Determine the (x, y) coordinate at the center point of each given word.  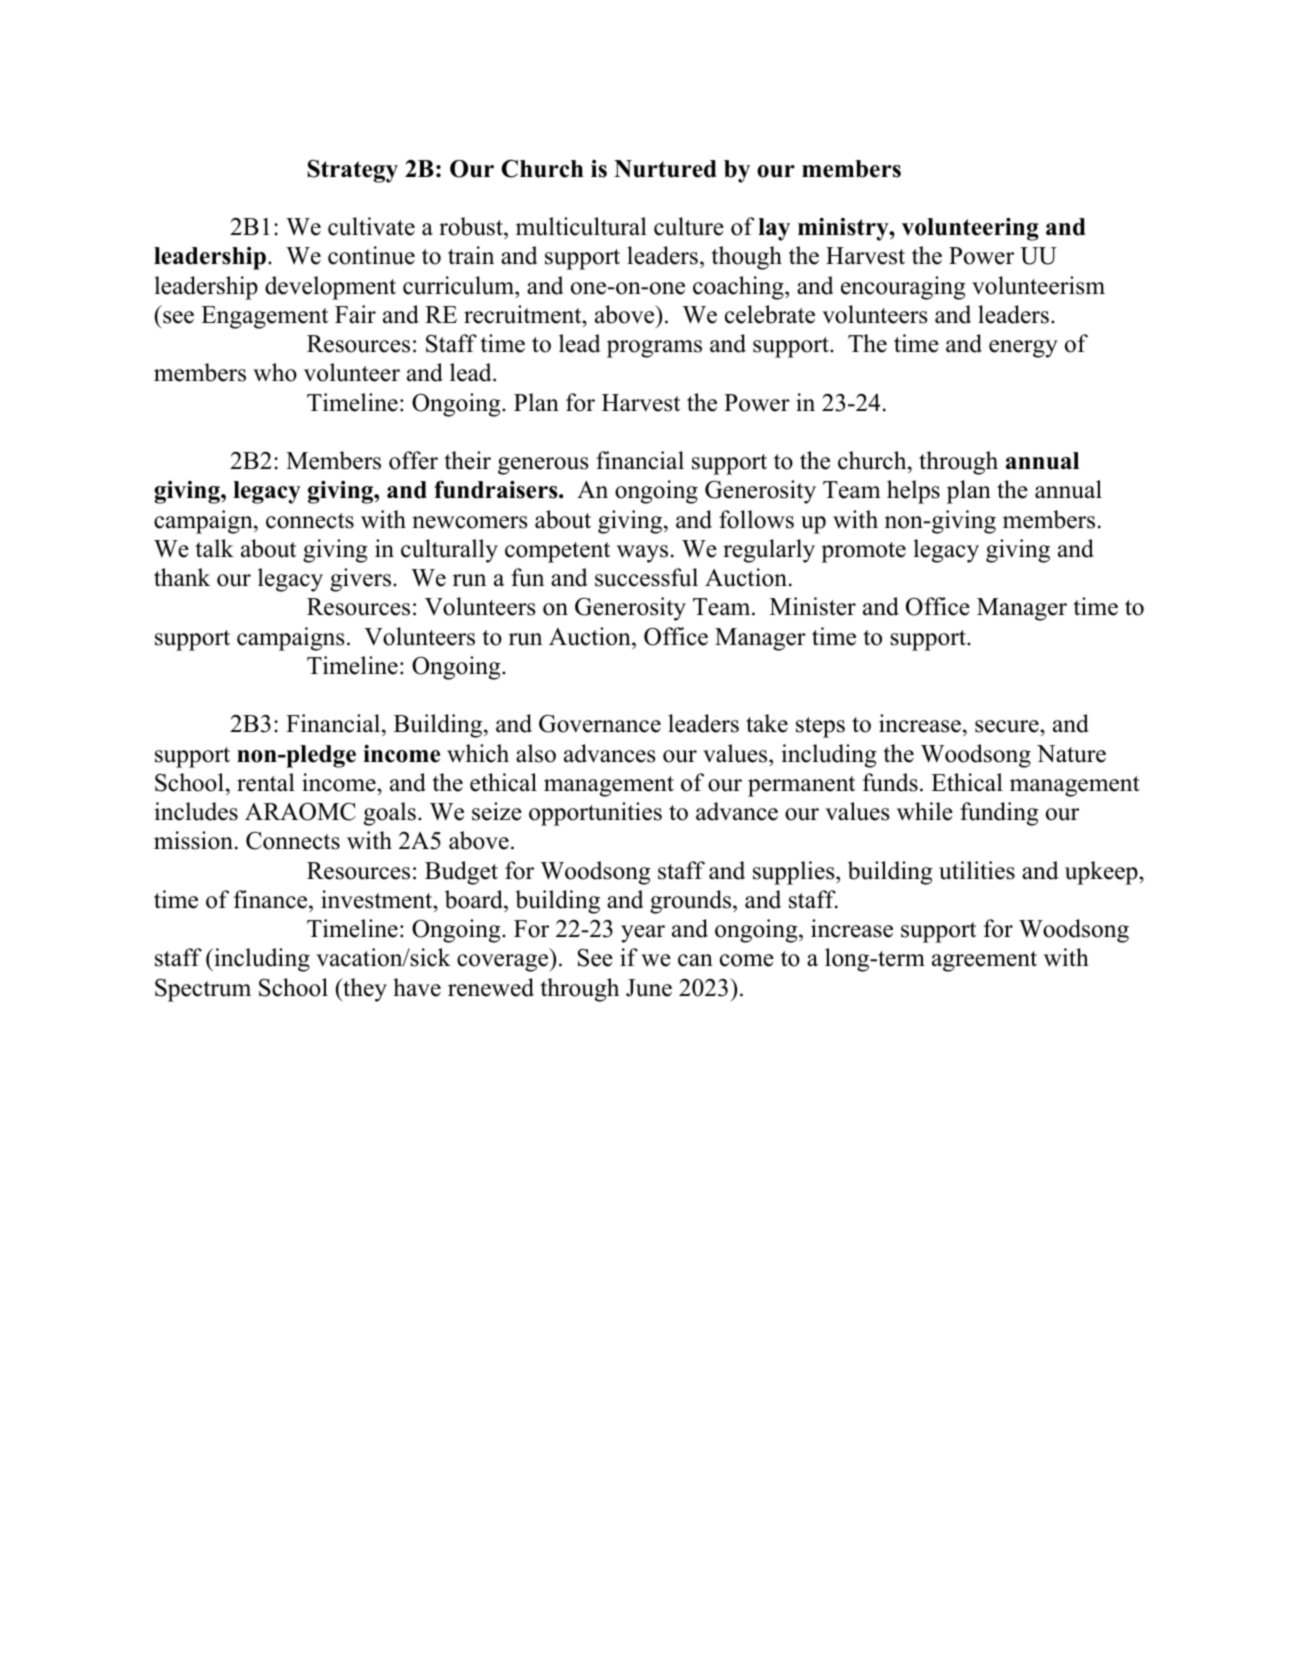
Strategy (353, 171)
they (364, 990)
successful (646, 577)
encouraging (903, 288)
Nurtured (665, 169)
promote (863, 552)
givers (362, 580)
